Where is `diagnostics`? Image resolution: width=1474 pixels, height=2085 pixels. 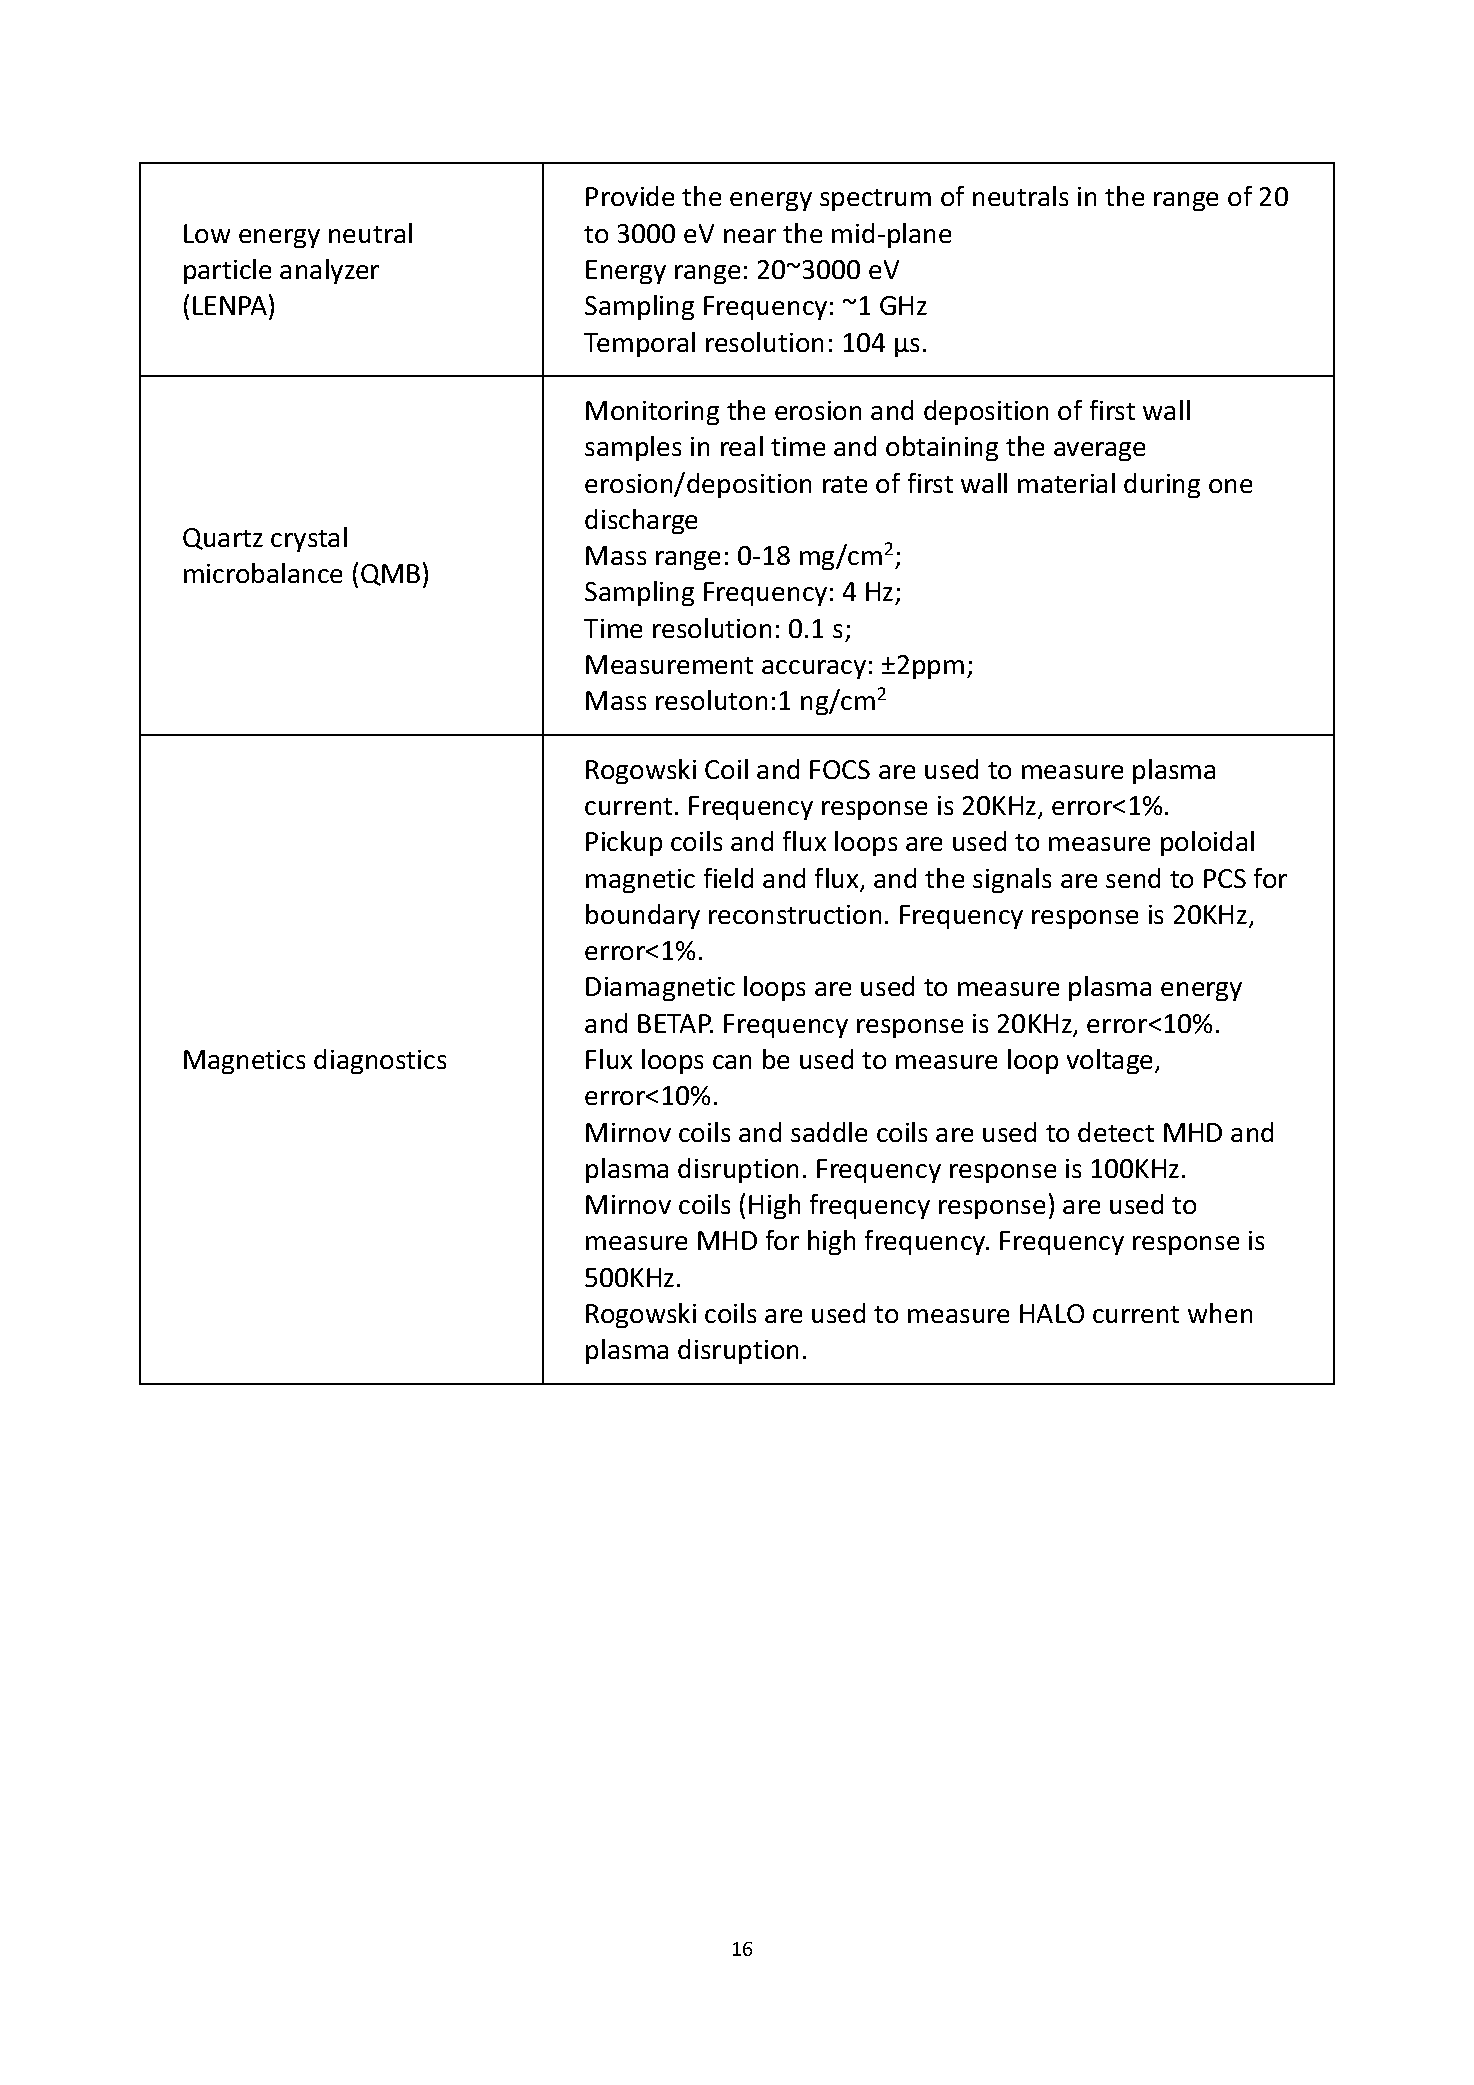
diagnostics is located at coordinates (380, 1061).
